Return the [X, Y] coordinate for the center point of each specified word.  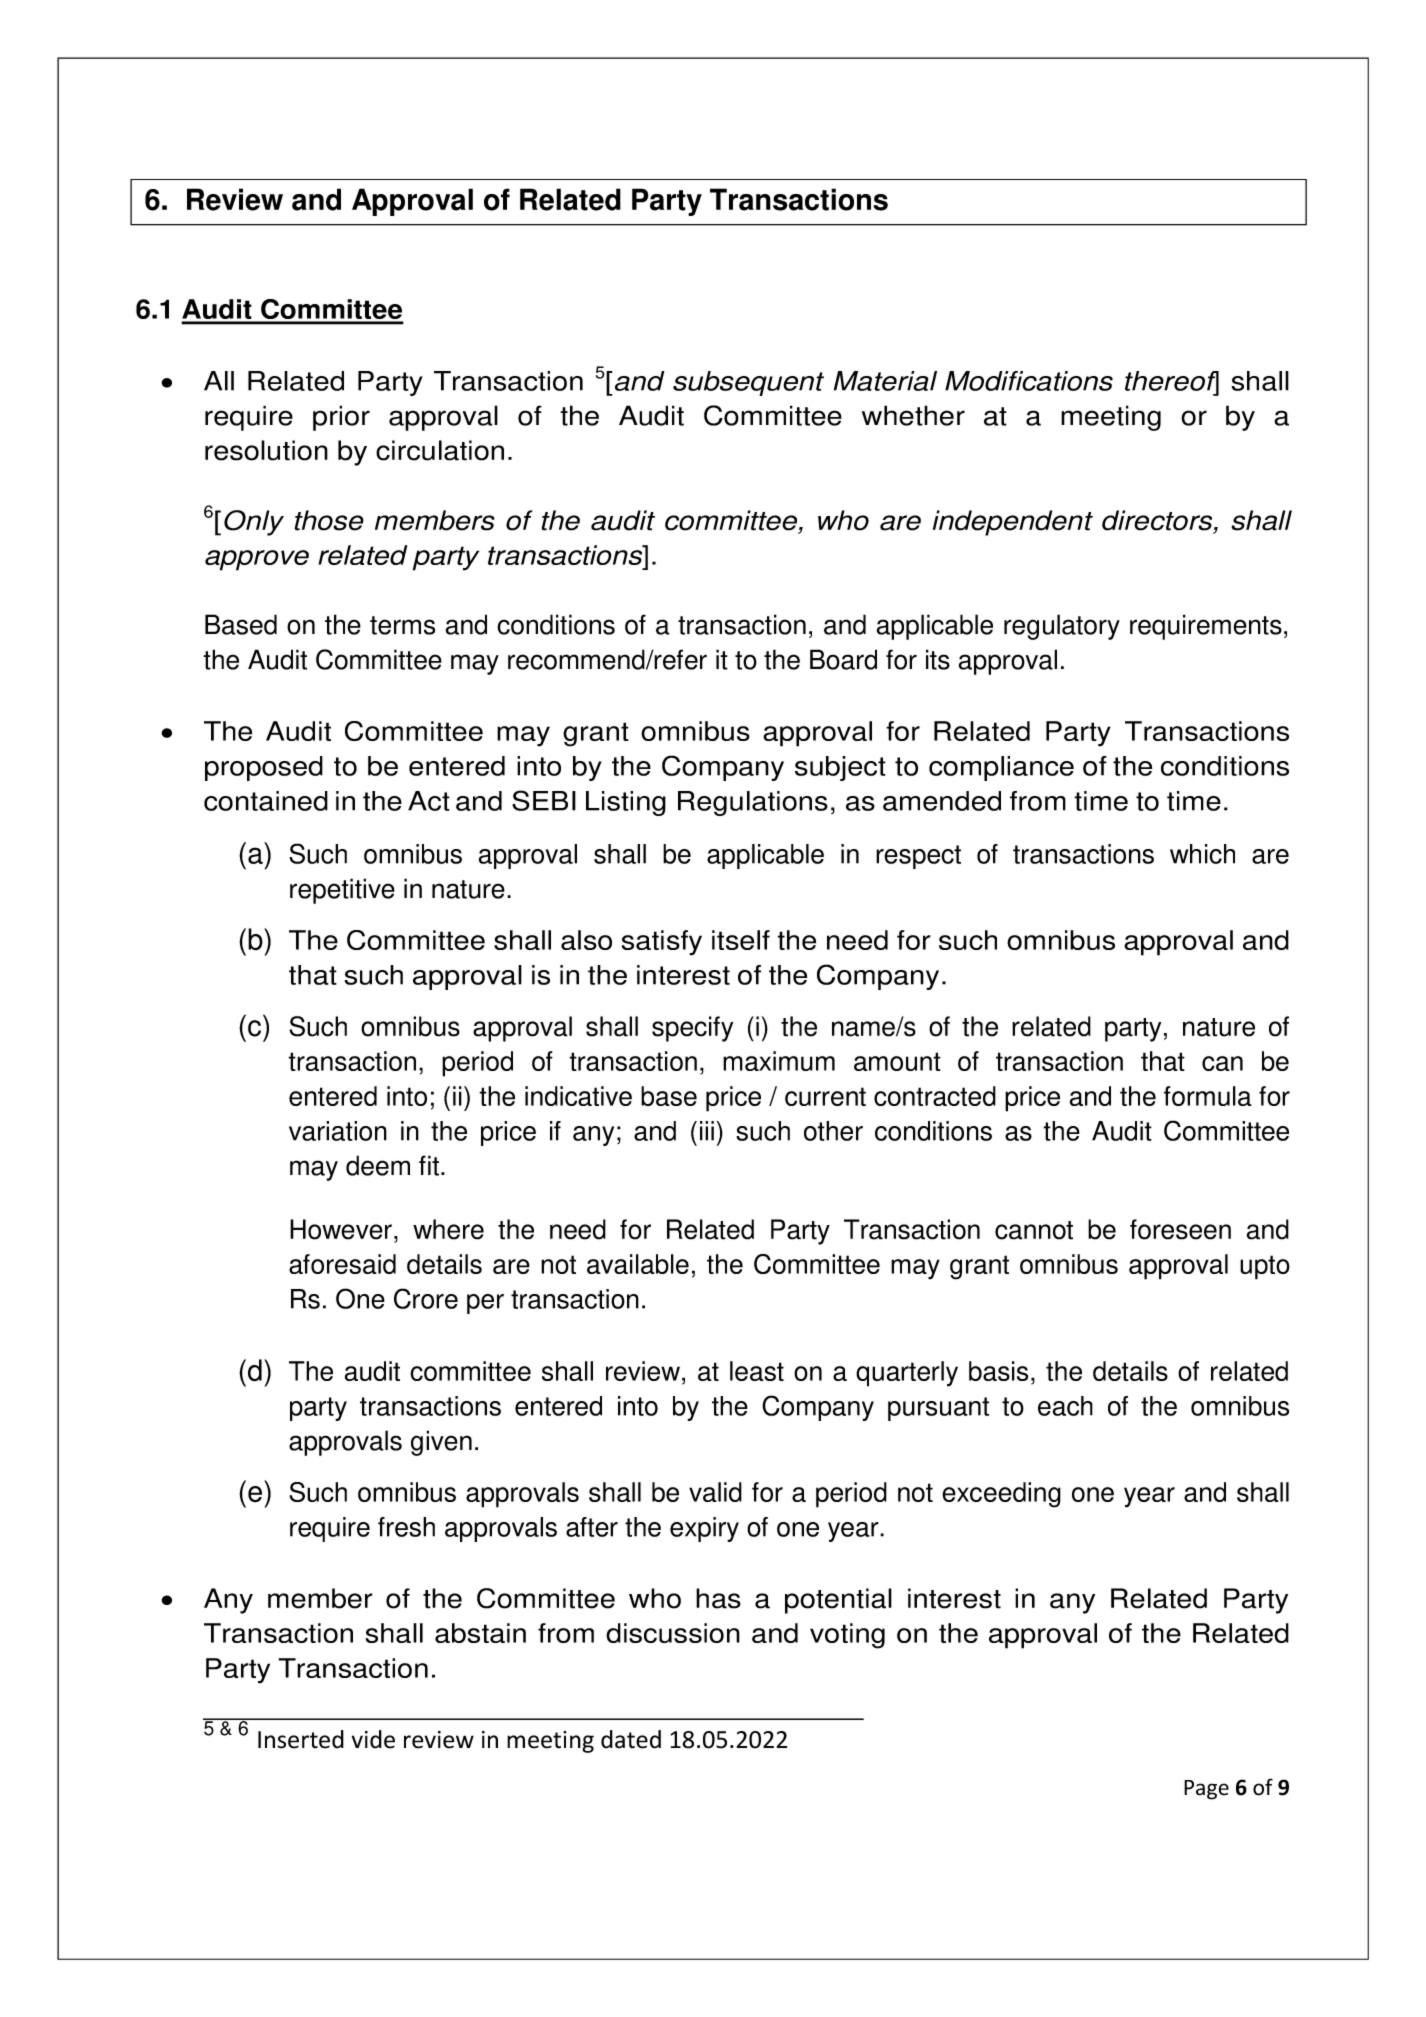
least [757, 1371]
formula [1208, 1096]
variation [338, 1131]
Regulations [753, 803]
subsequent [748, 383]
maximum [779, 1061]
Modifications [1029, 381]
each [1065, 1406]
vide [373, 1739]
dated [631, 1739]
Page [1206, 1790]
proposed [264, 768]
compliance [1001, 768]
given [441, 1443]
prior [341, 418]
